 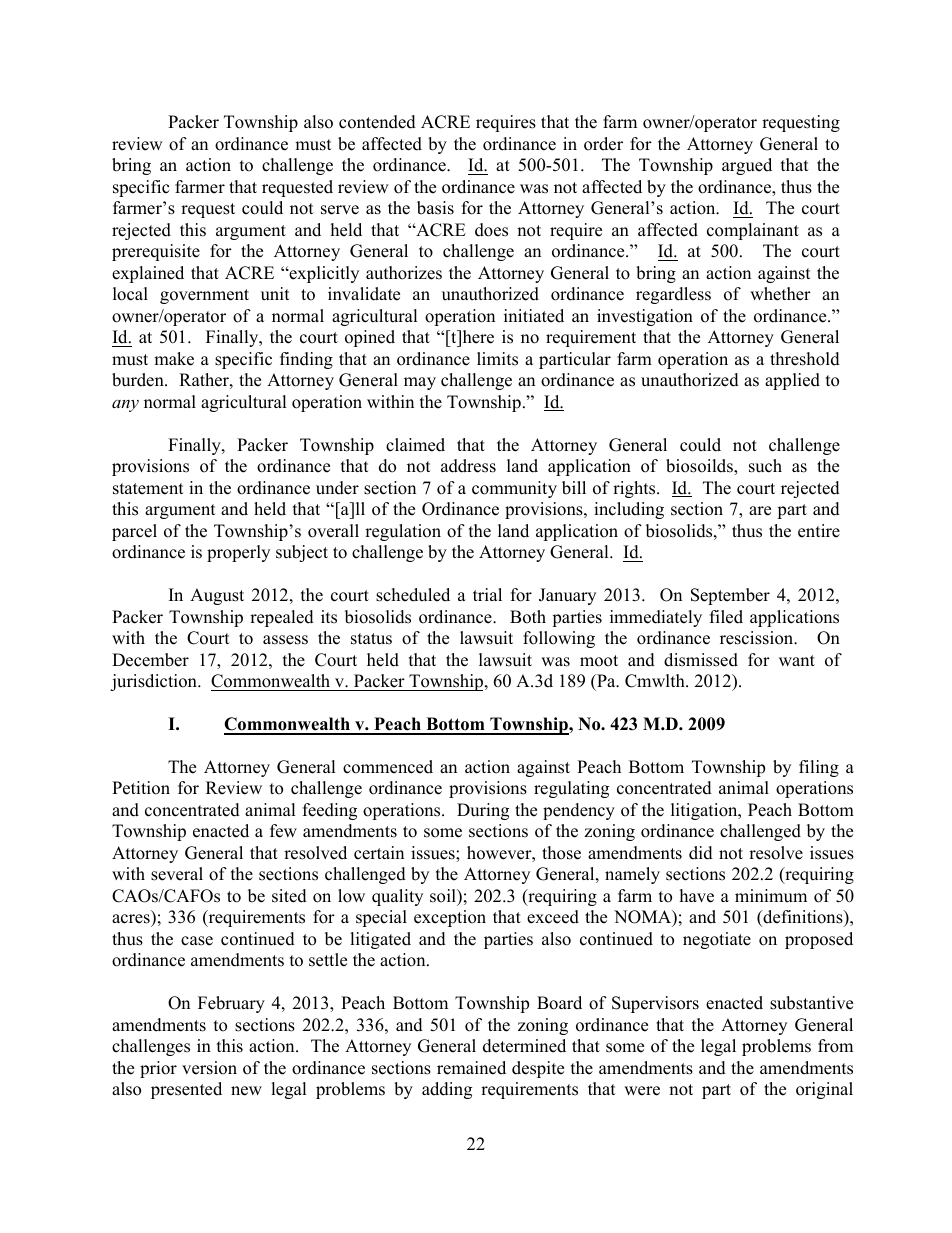 What do you see at coordinates (483, 811) in the page?
I see `During` at bounding box center [483, 811].
